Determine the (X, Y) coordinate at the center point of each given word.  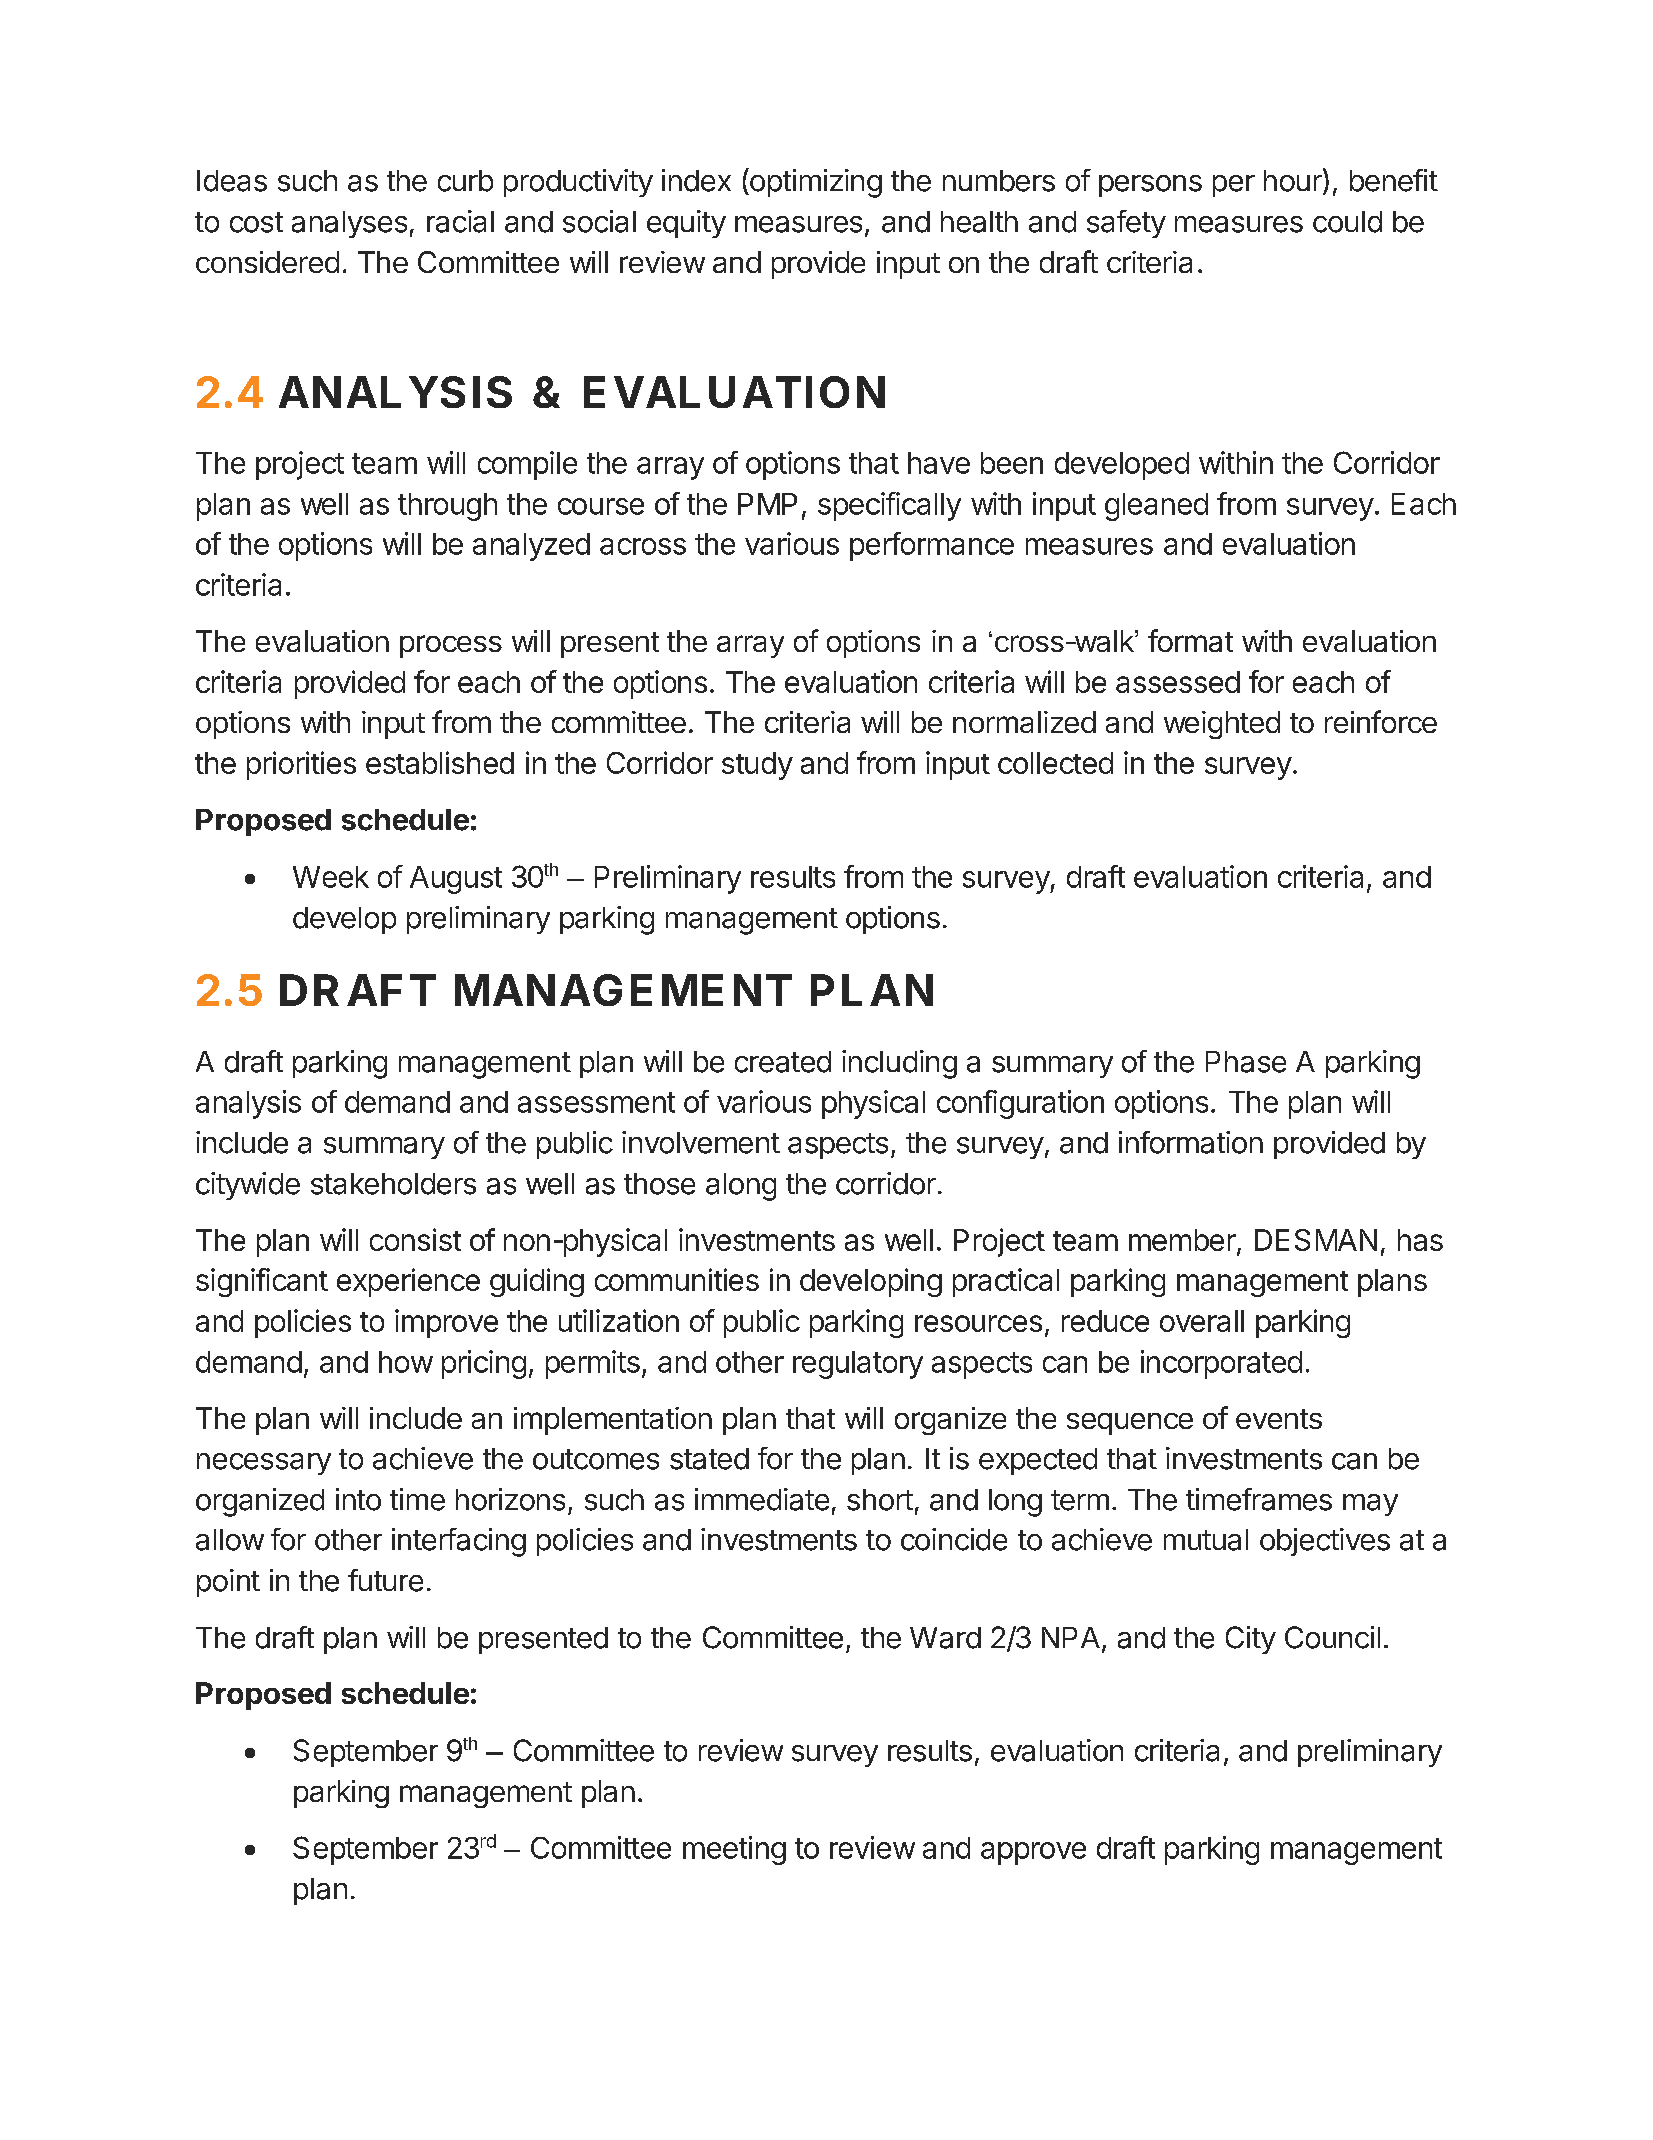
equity (686, 224)
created (783, 1062)
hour (1294, 181)
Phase (1246, 1062)
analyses (349, 224)
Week (331, 877)
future (385, 1580)
